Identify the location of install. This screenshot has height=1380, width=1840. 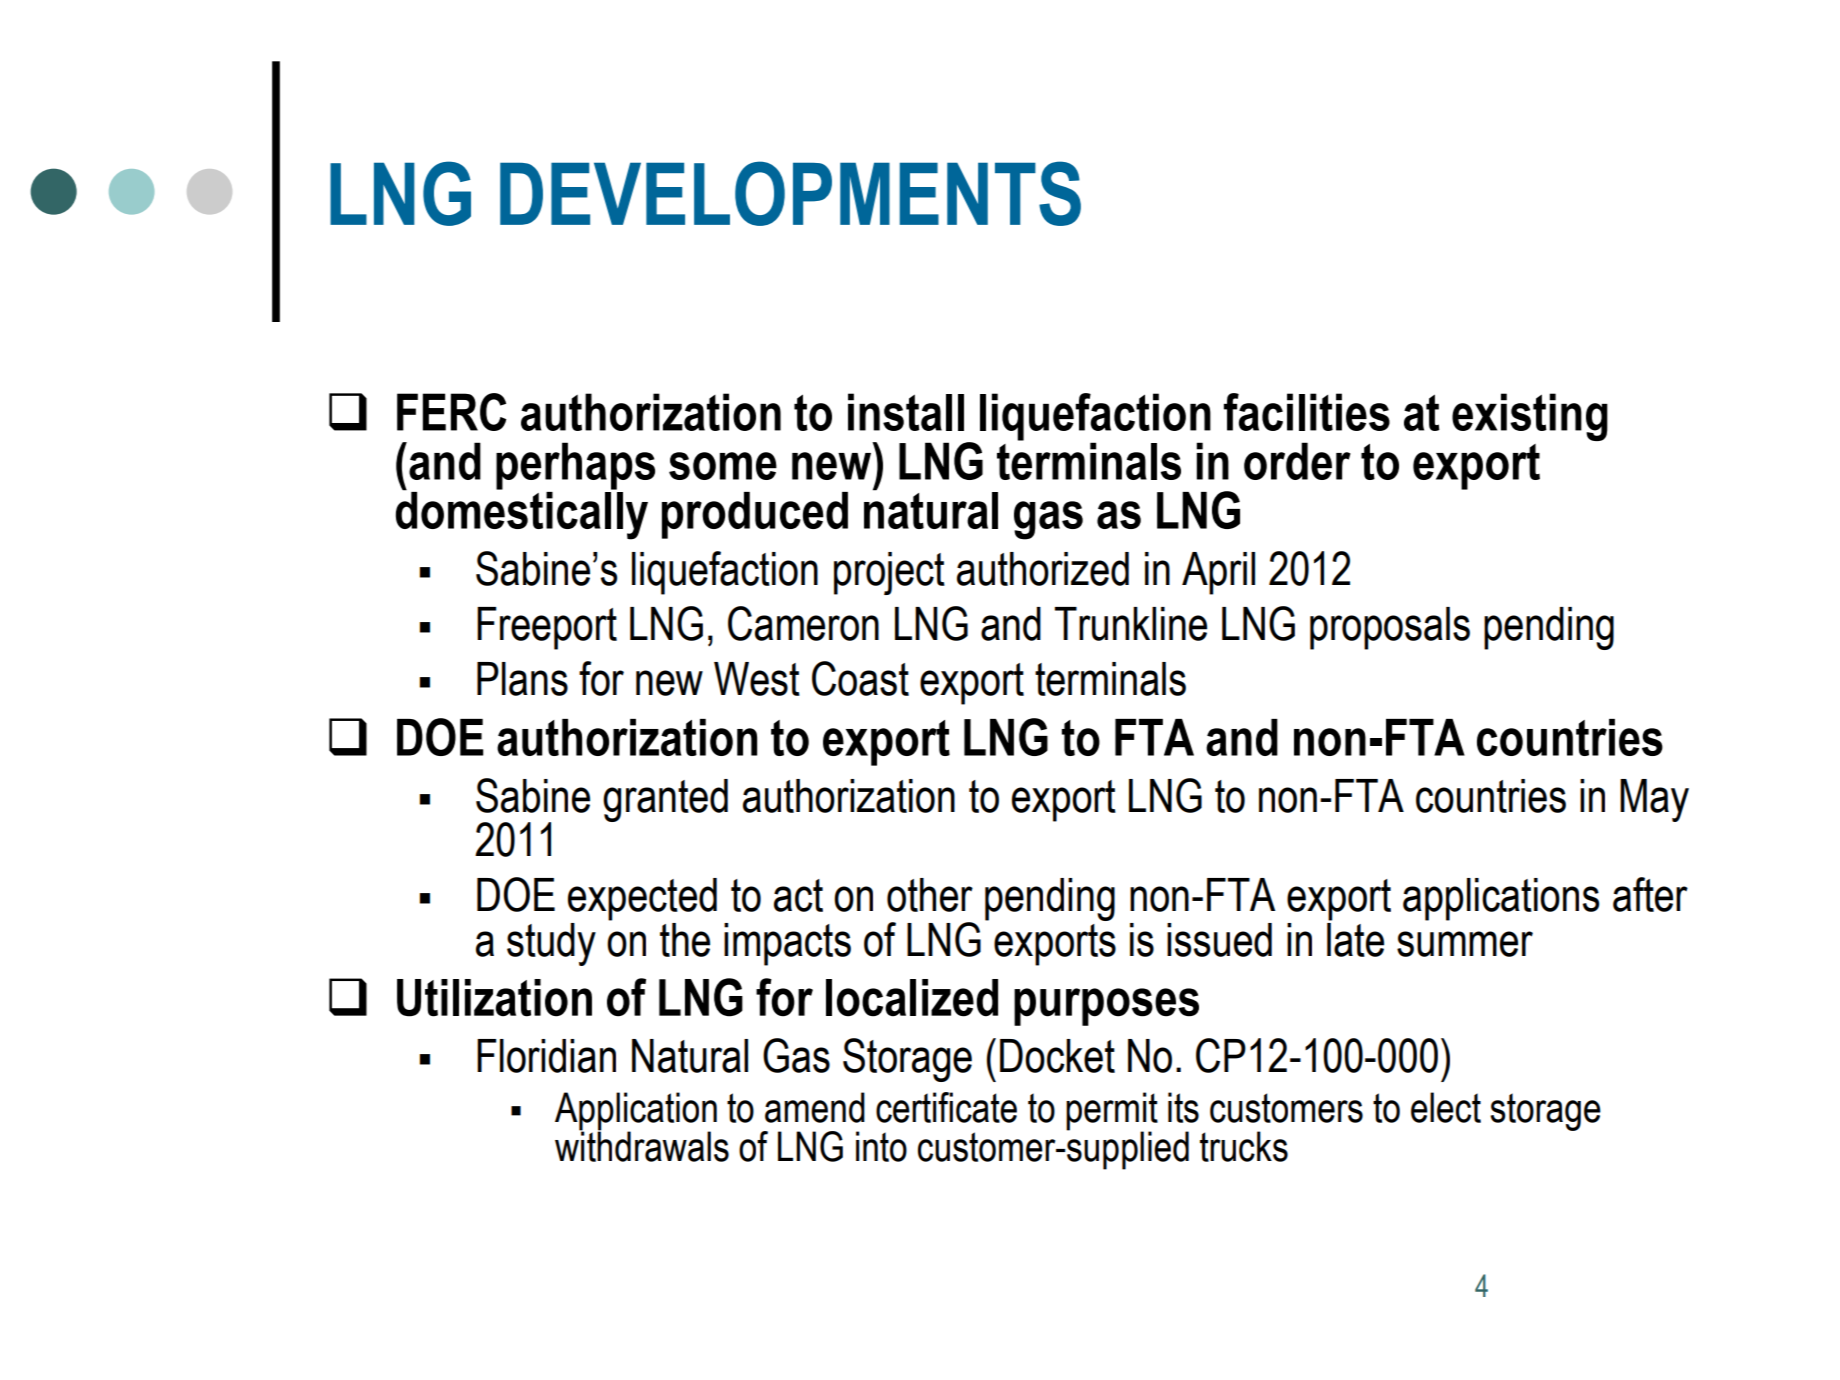
(906, 412).
